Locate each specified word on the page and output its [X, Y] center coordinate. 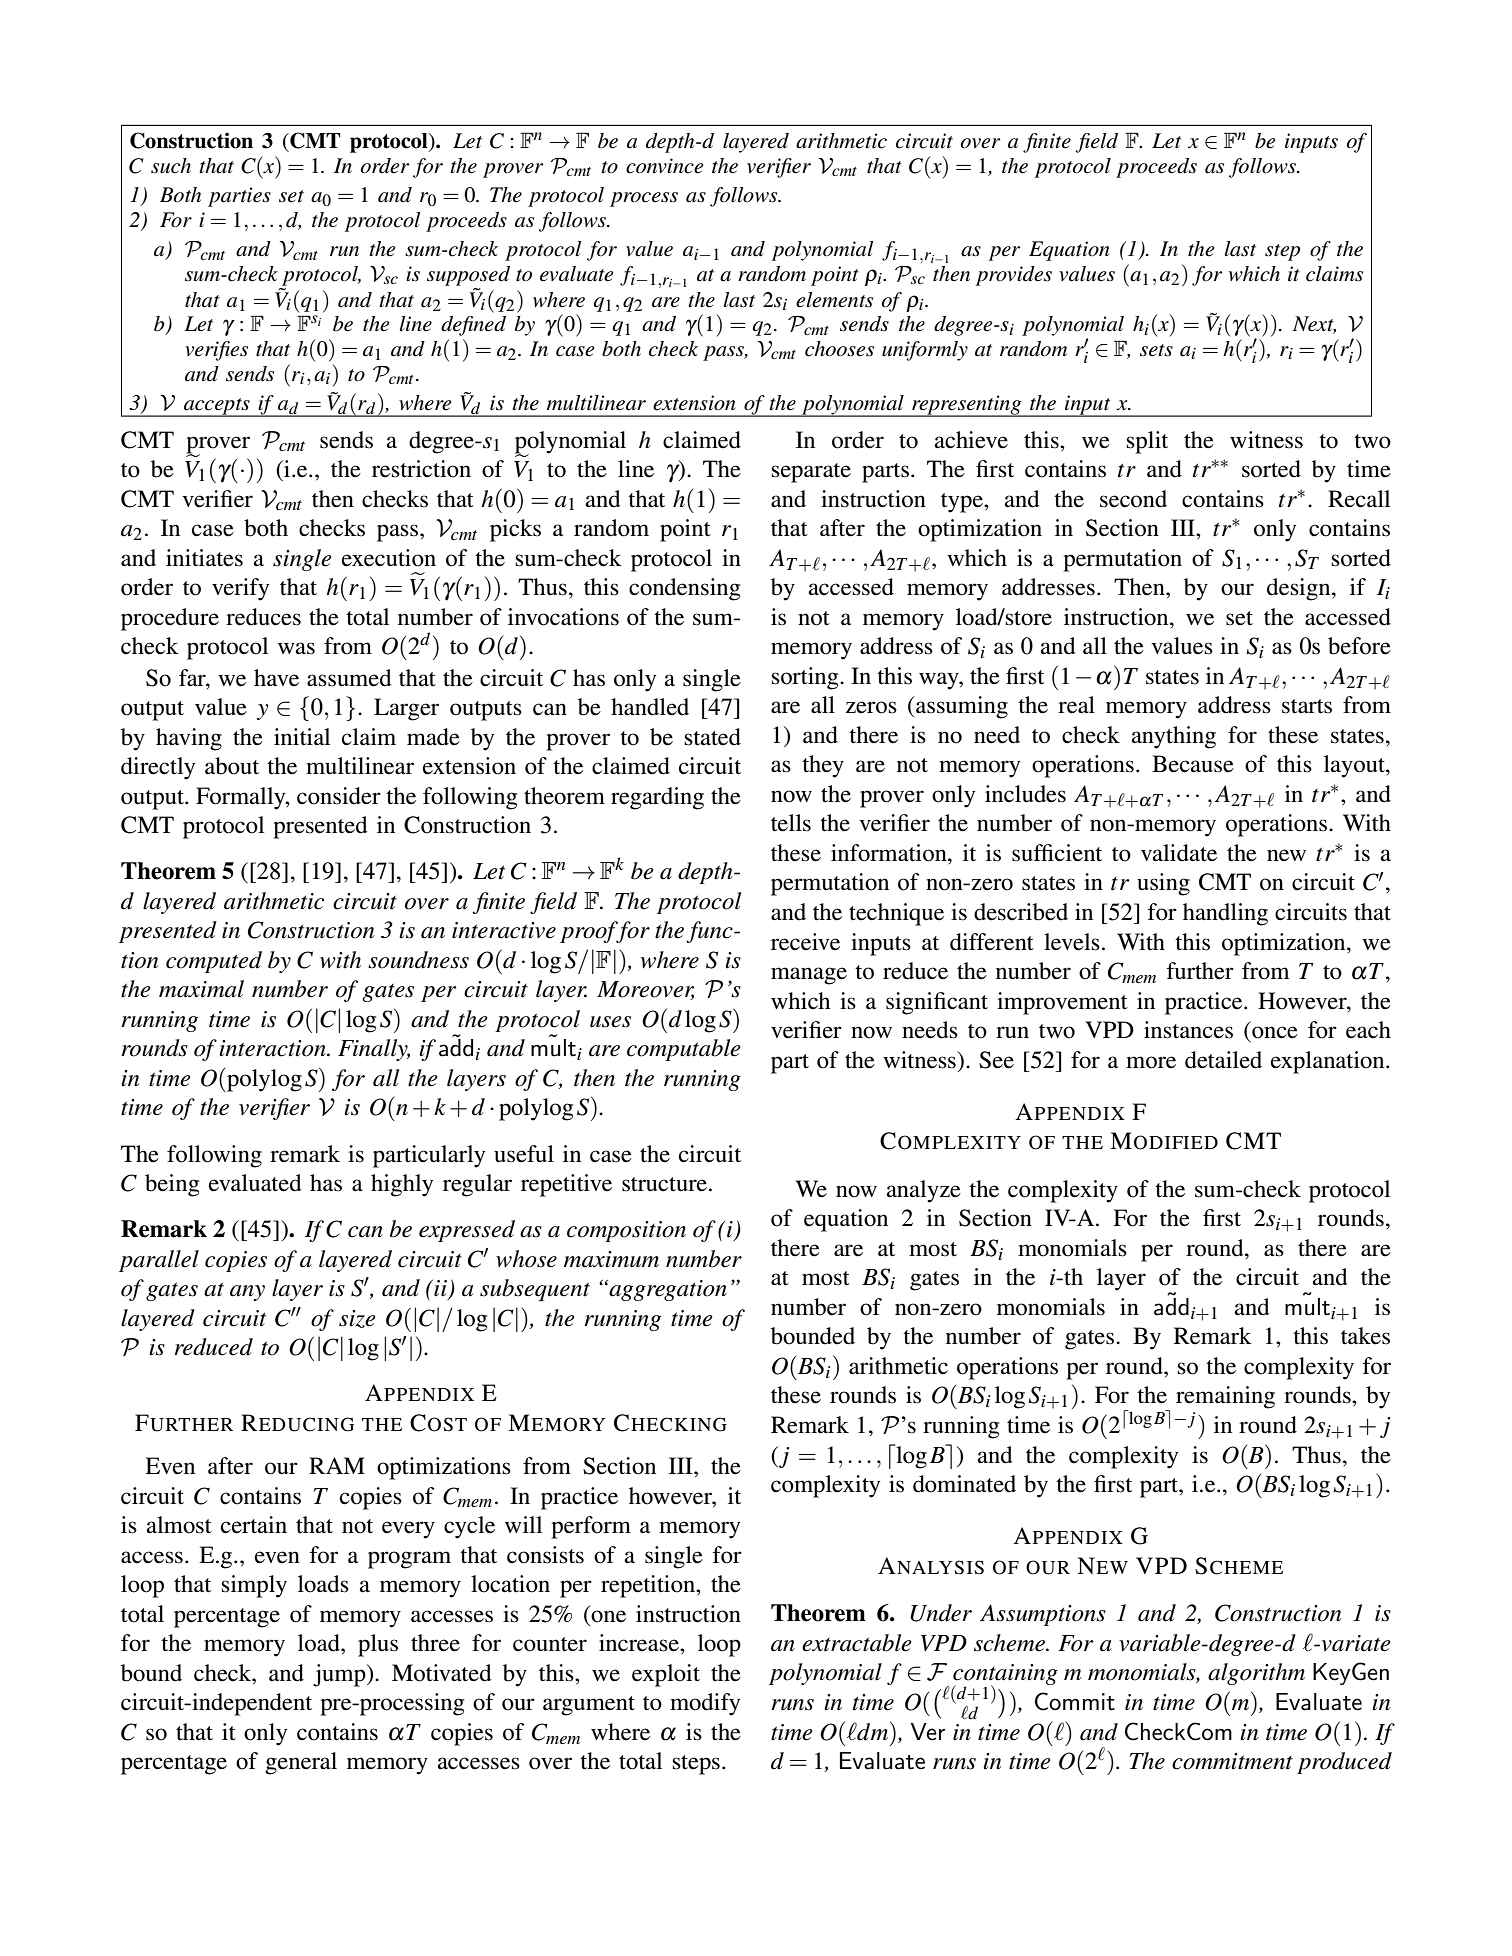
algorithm [1256, 1674]
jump [340, 1675]
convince [664, 166]
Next [1314, 325]
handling [1225, 914]
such [171, 166]
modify [705, 1704]
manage [809, 976]
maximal [201, 989]
